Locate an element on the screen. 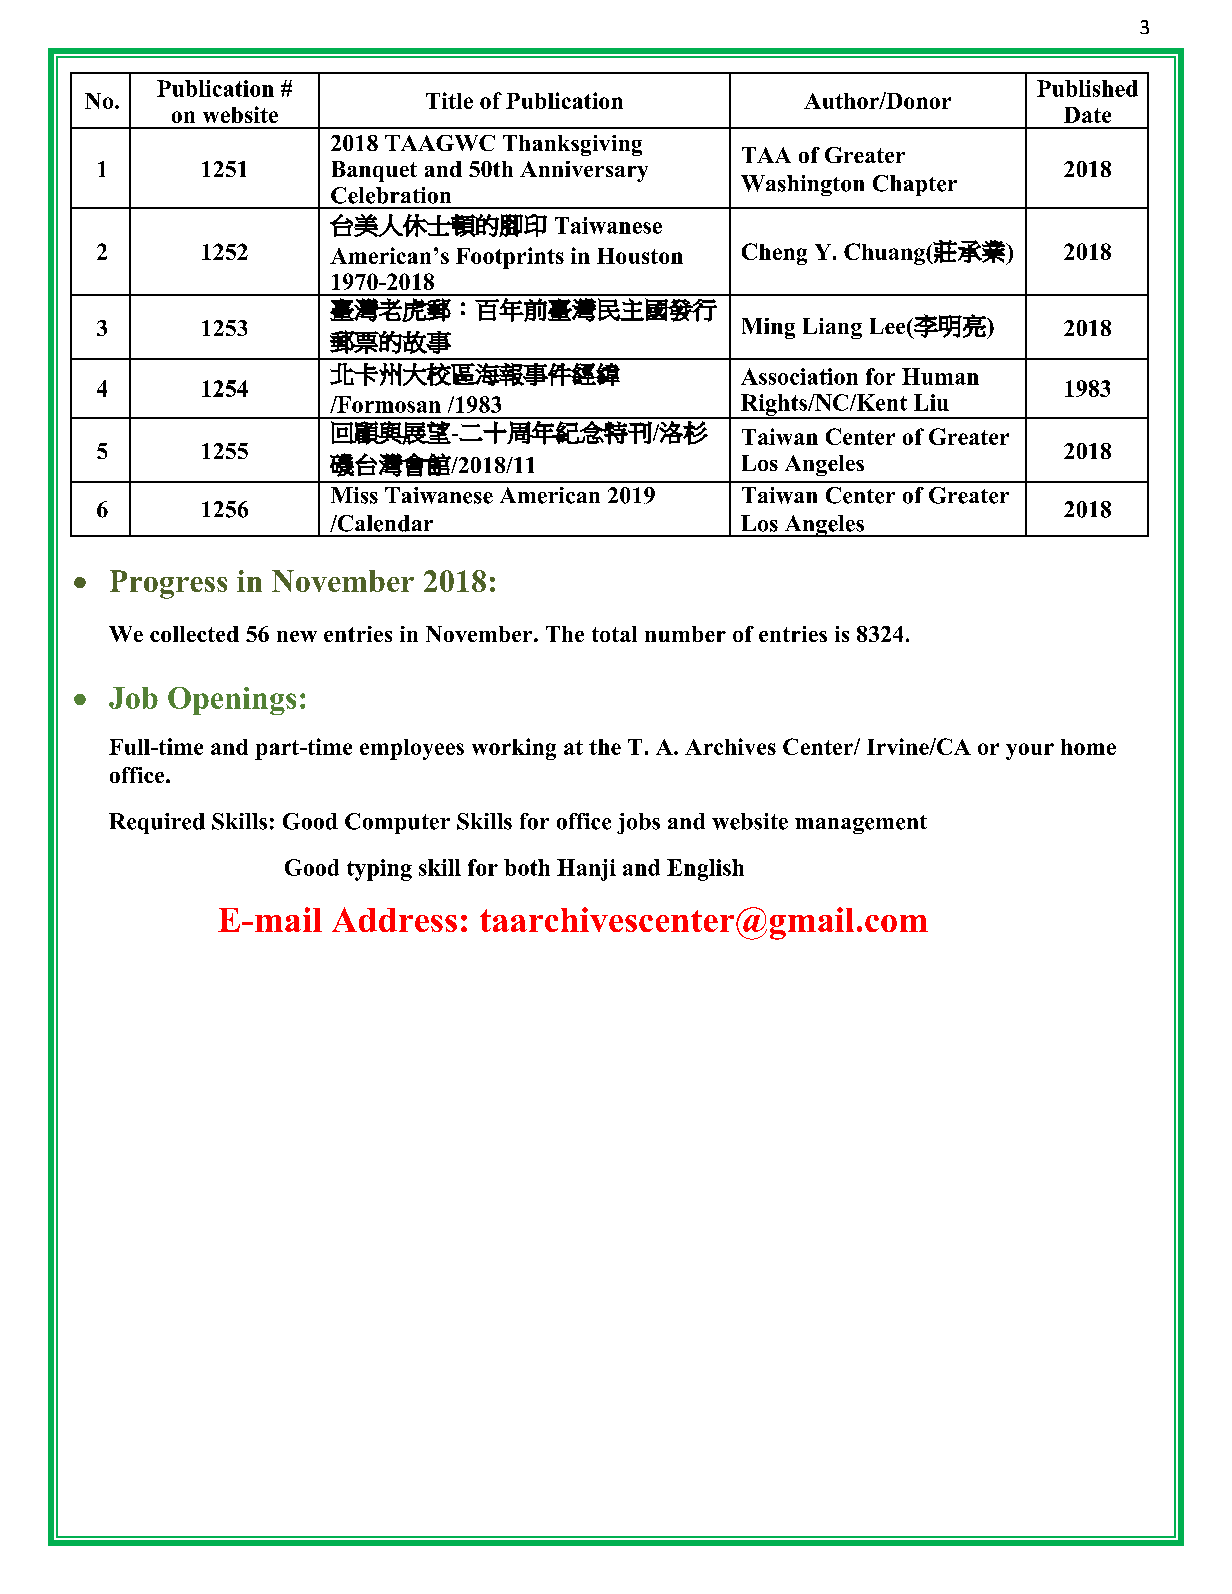 The width and height of the screenshot is (1232, 1594). total is located at coordinates (614, 634).
